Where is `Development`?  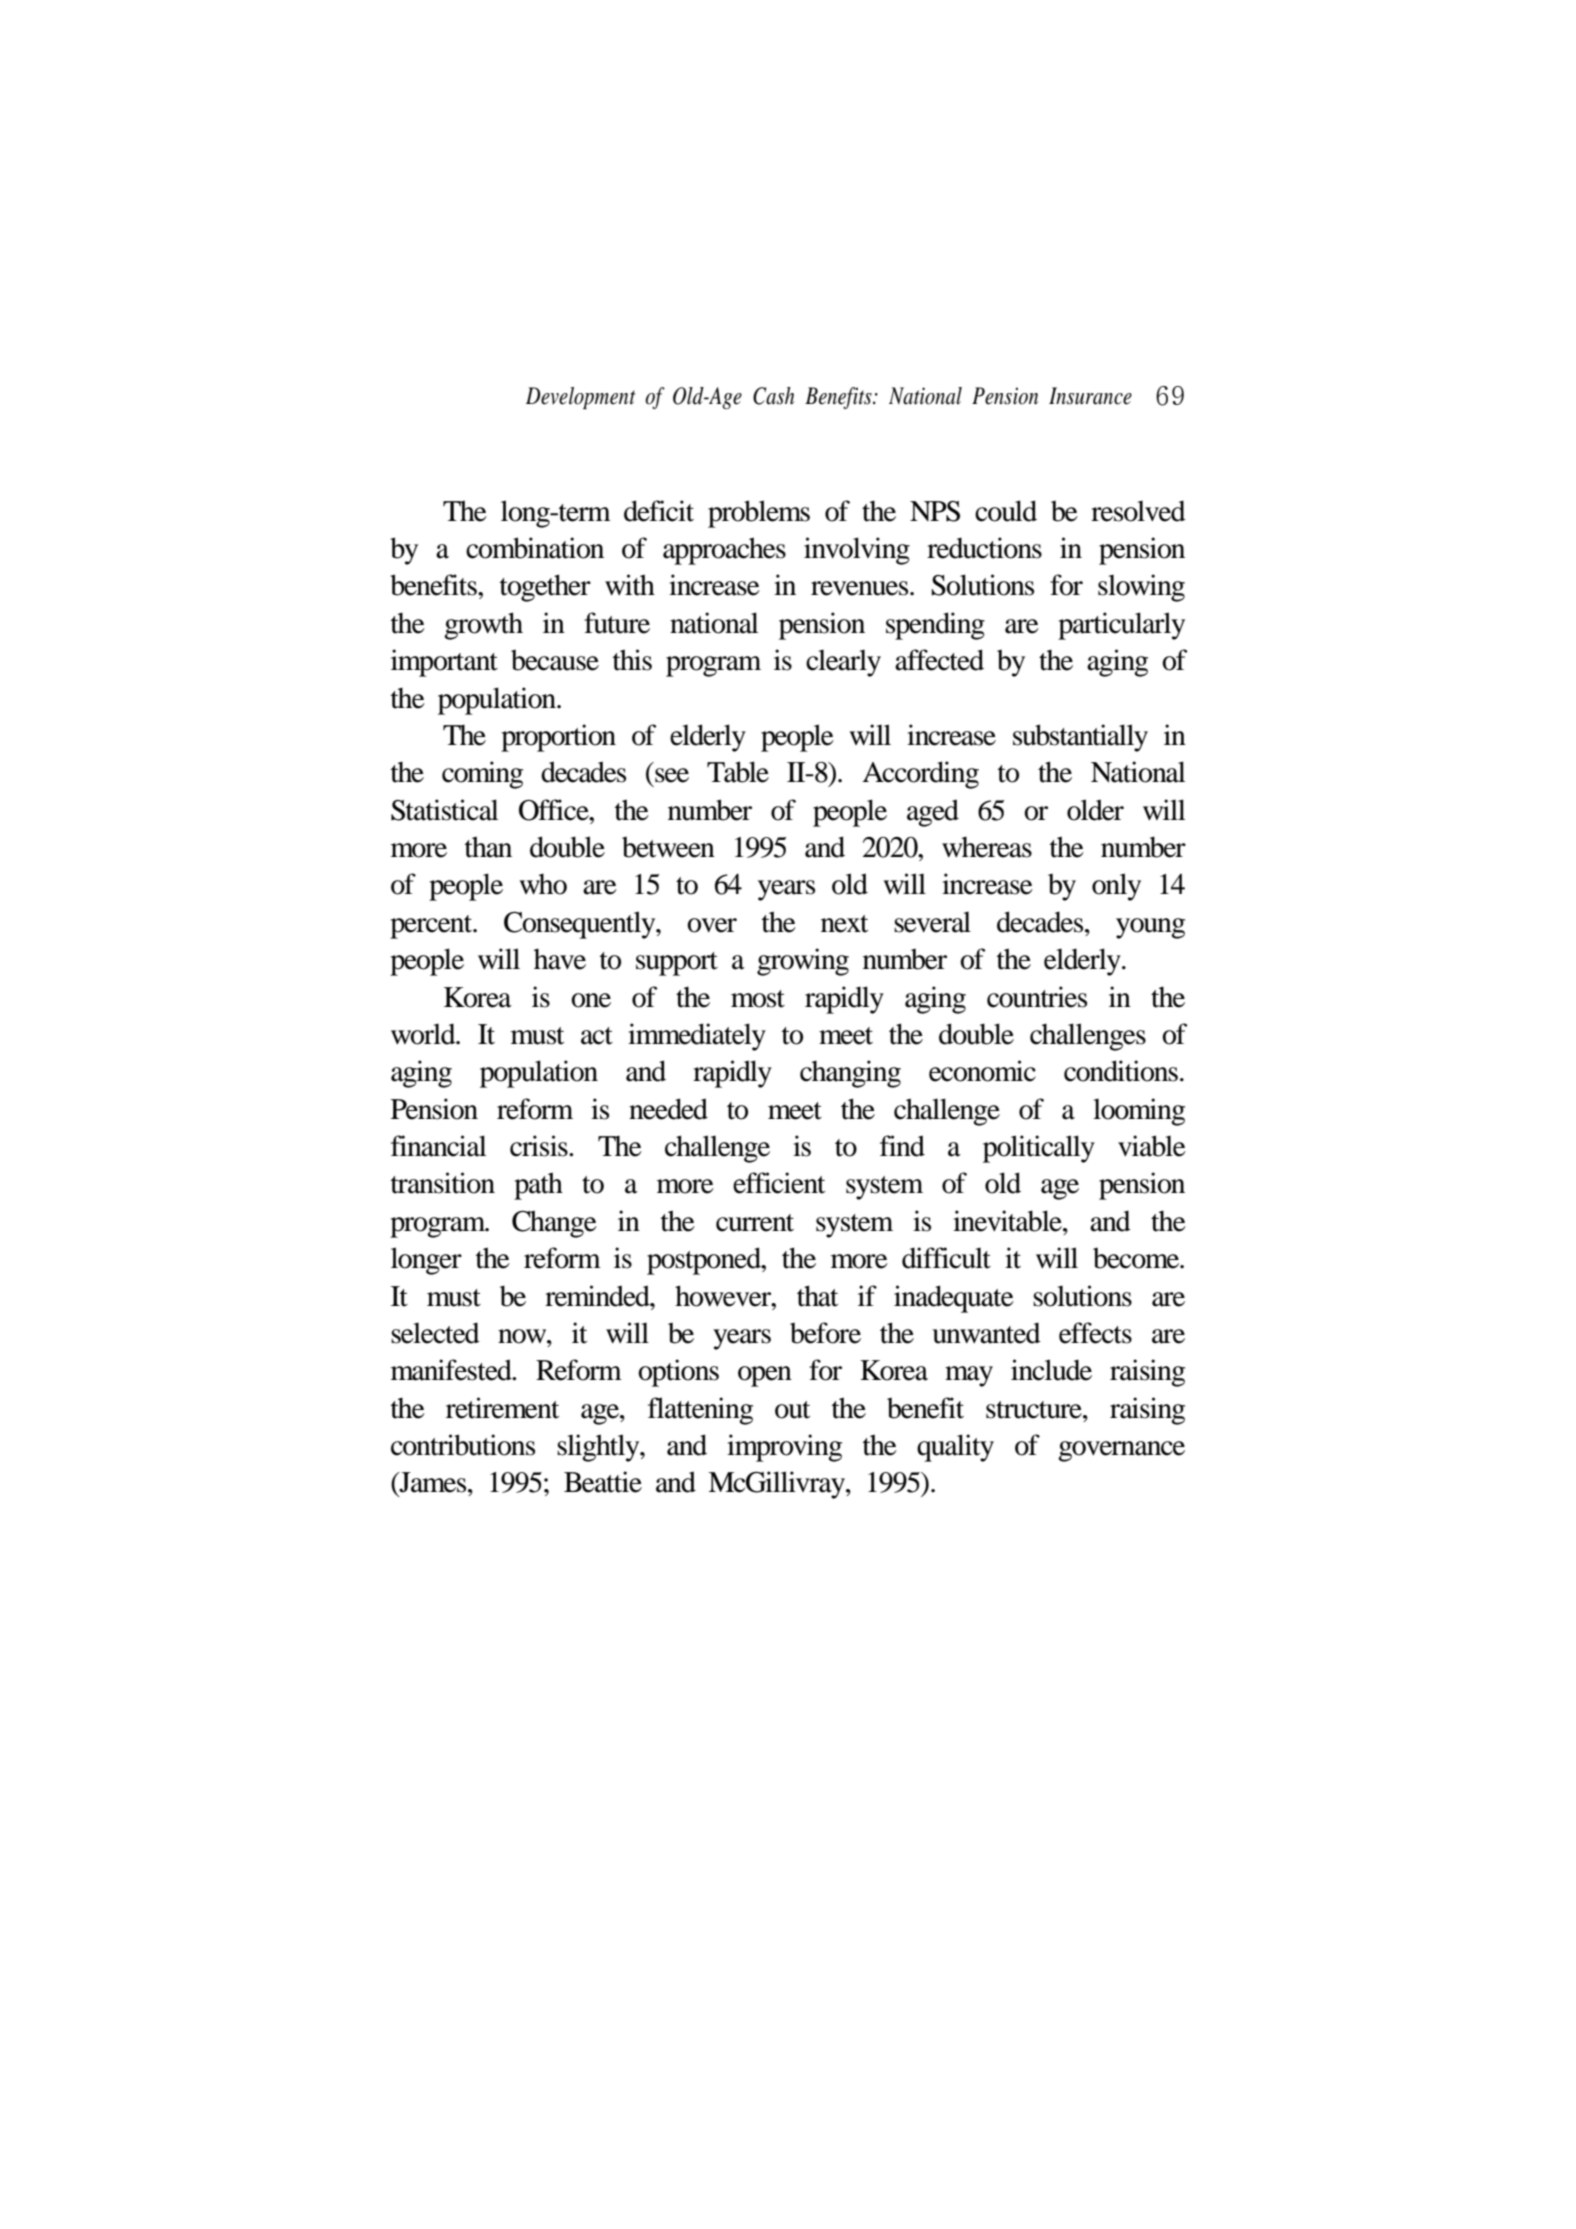
Development is located at coordinates (580, 398).
